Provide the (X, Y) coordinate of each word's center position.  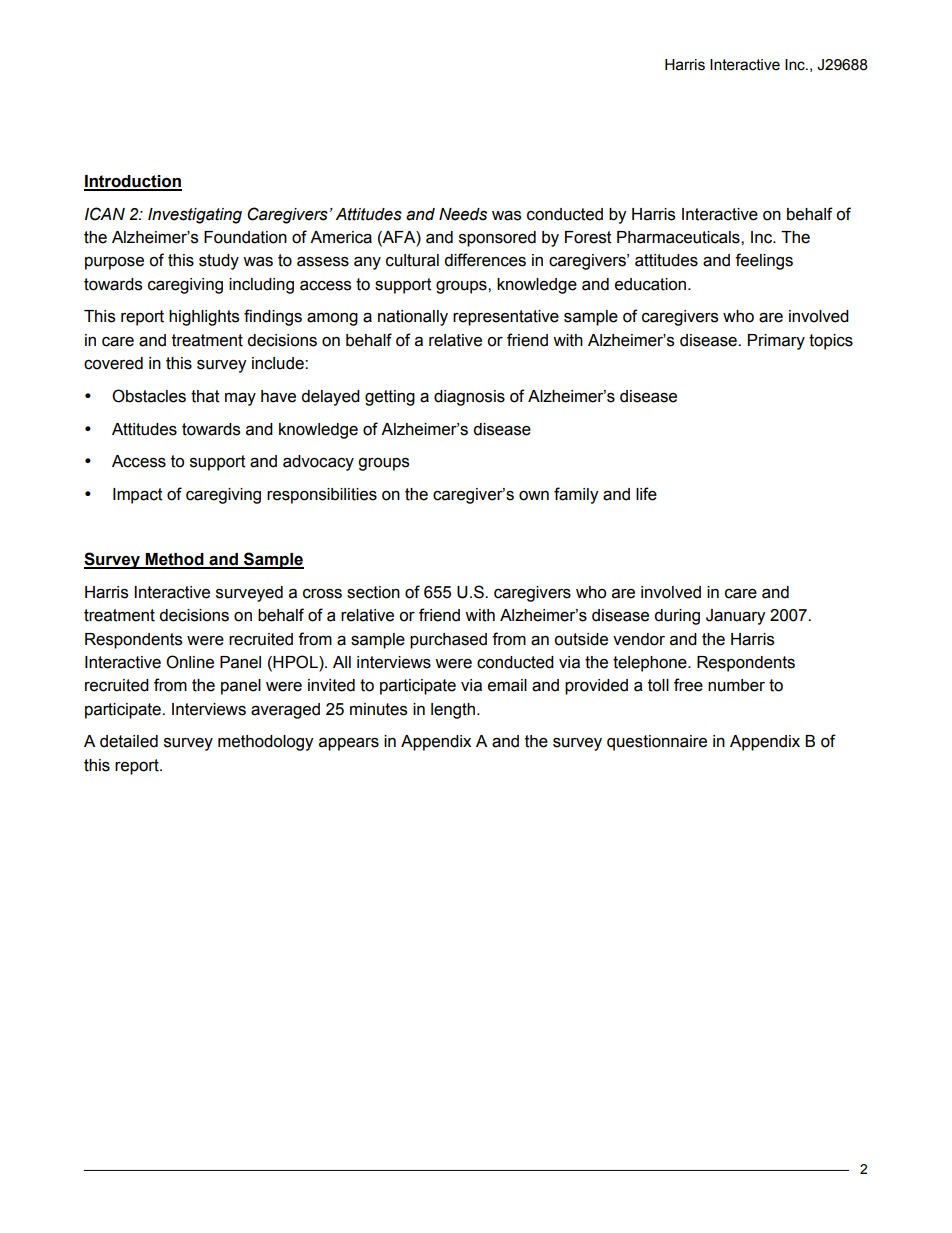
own (534, 496)
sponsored (497, 239)
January (735, 617)
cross (322, 594)
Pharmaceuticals (679, 237)
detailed (129, 741)
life (646, 494)
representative (506, 318)
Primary (776, 342)
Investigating (195, 216)
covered (113, 363)
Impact (138, 496)
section (373, 592)
